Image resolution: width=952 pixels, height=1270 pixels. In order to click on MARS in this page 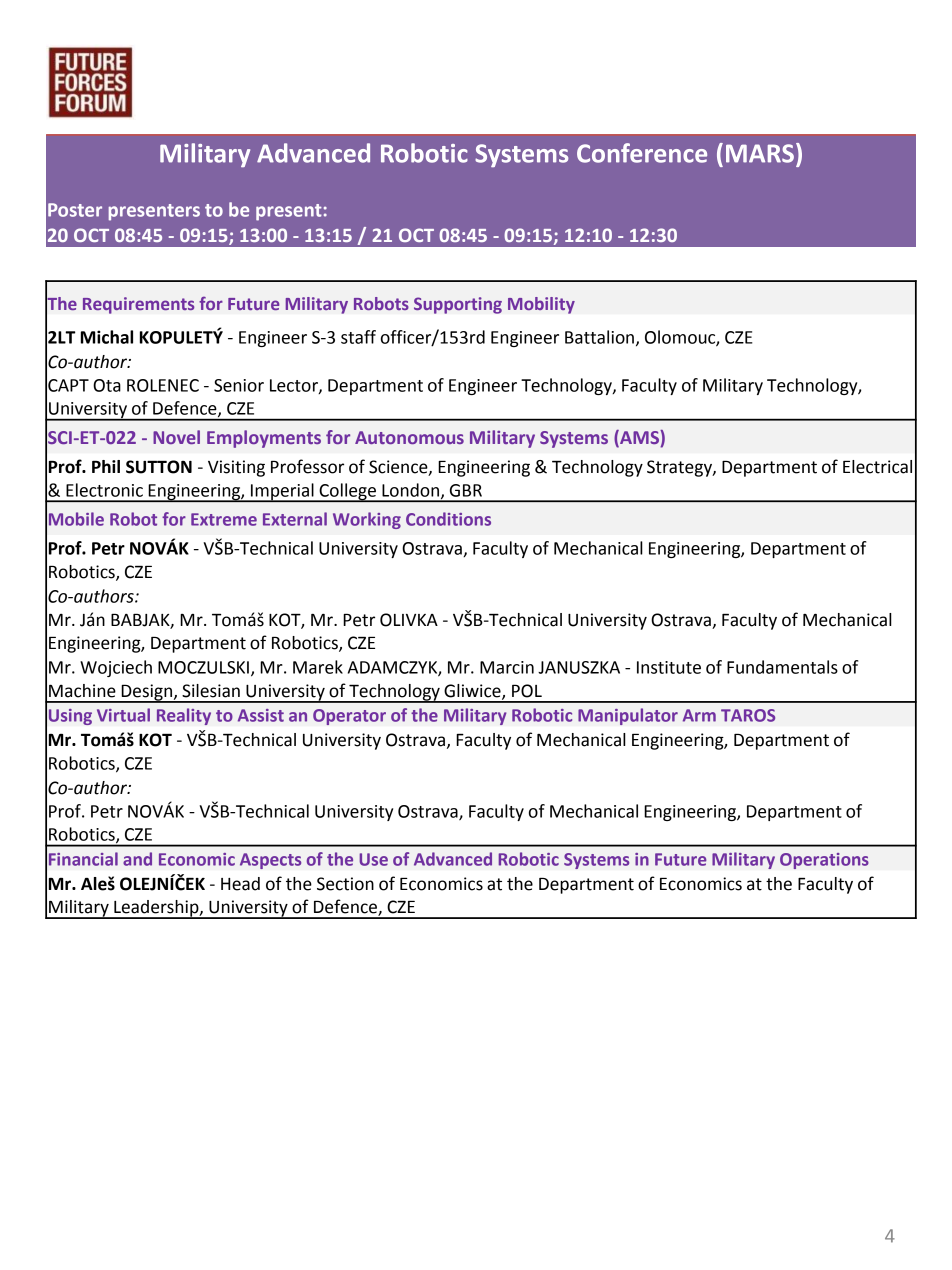, I will do `click(760, 153)`.
